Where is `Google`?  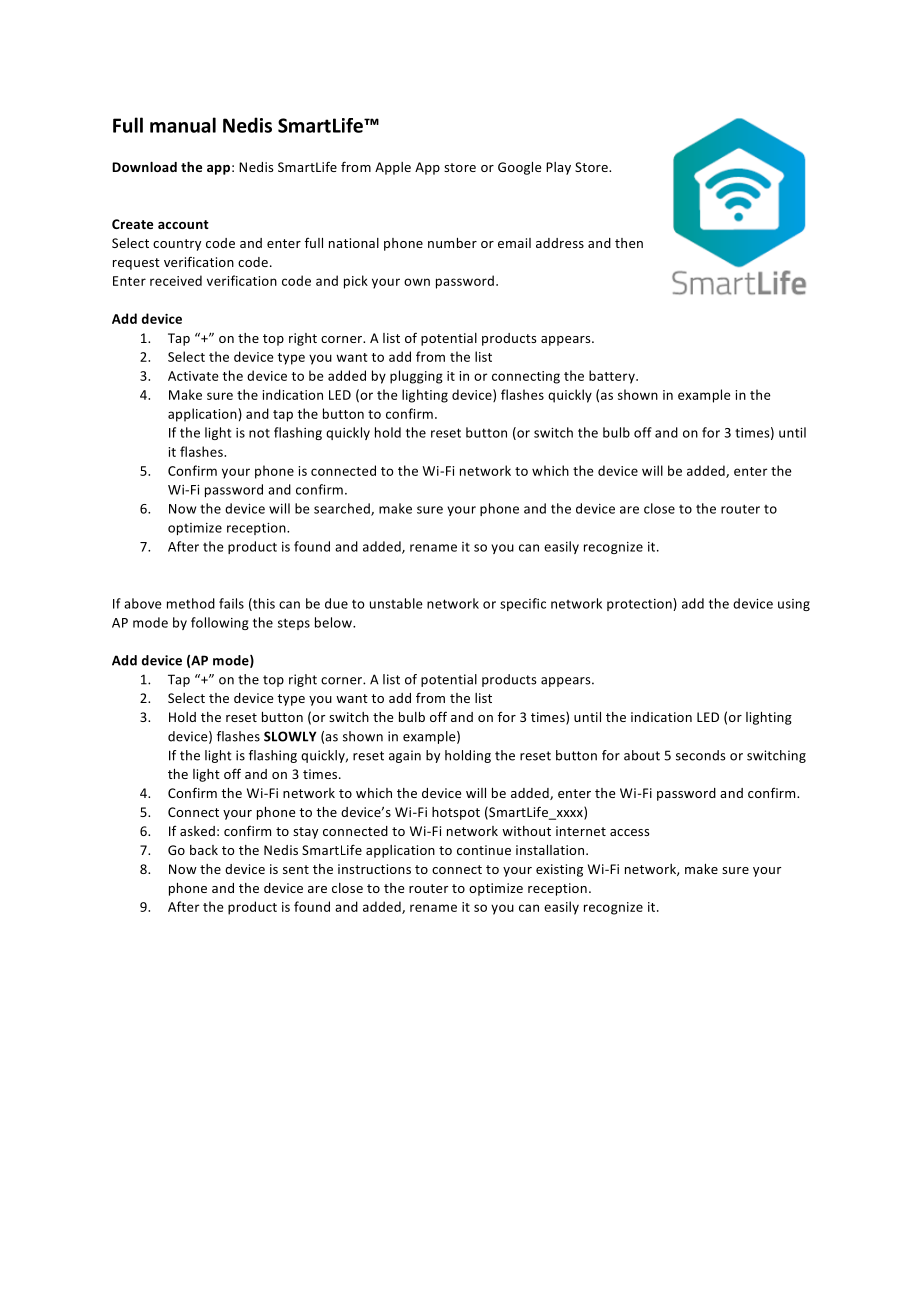
Google is located at coordinates (519, 168).
